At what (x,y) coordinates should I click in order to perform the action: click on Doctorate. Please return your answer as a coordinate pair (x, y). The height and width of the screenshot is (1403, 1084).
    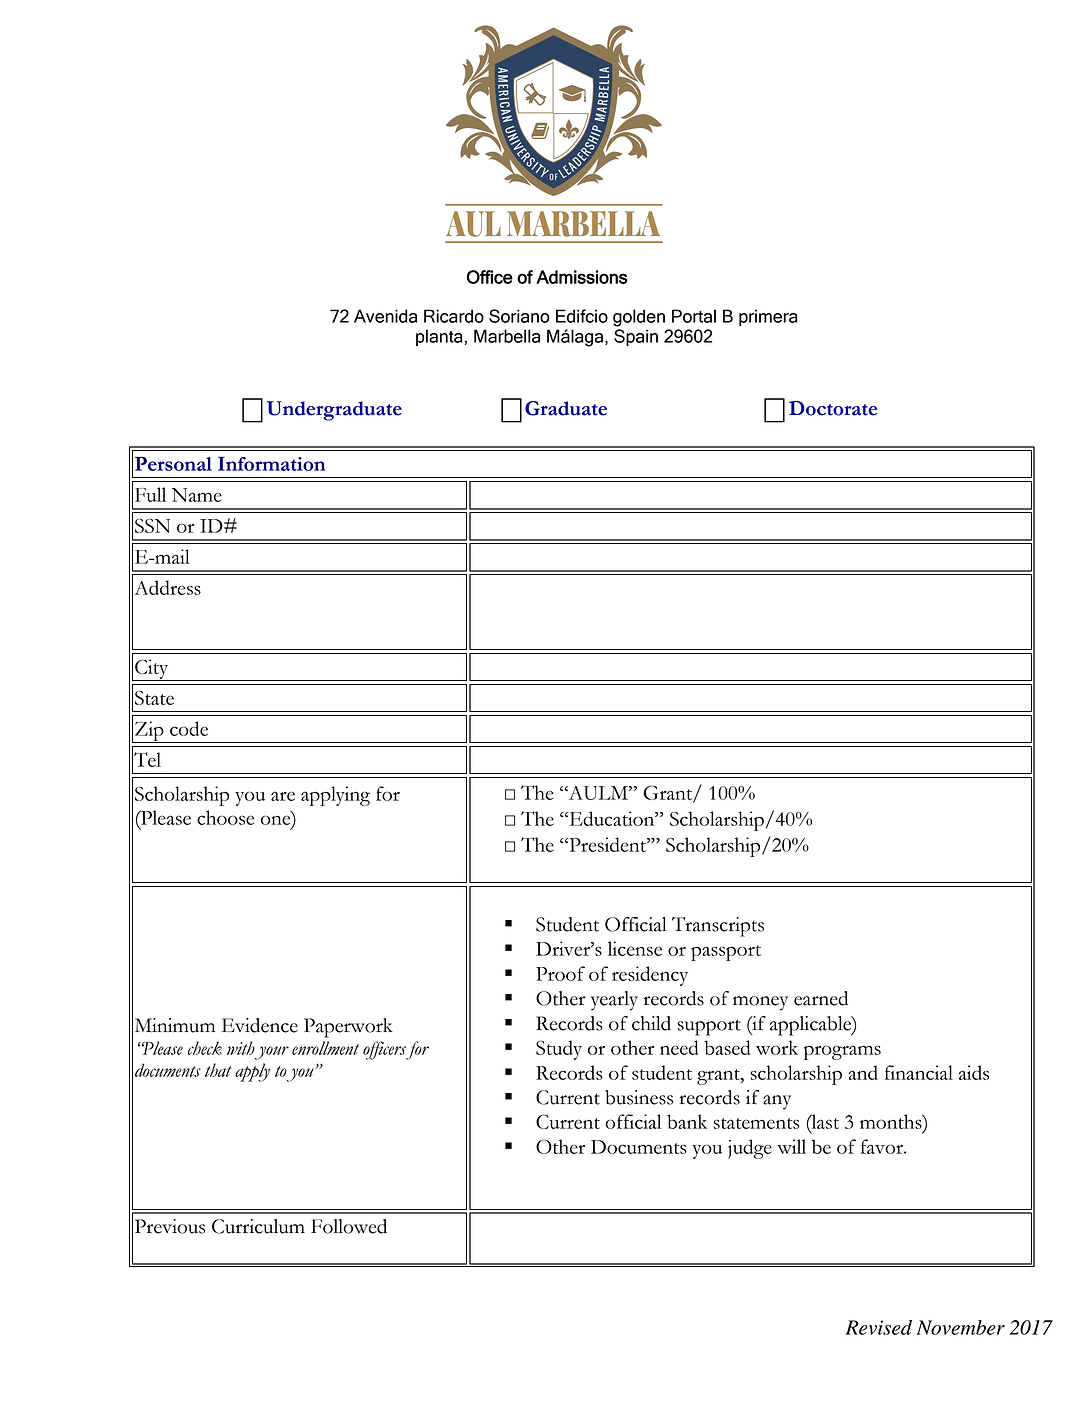
    Looking at the image, I should click on (833, 408).
